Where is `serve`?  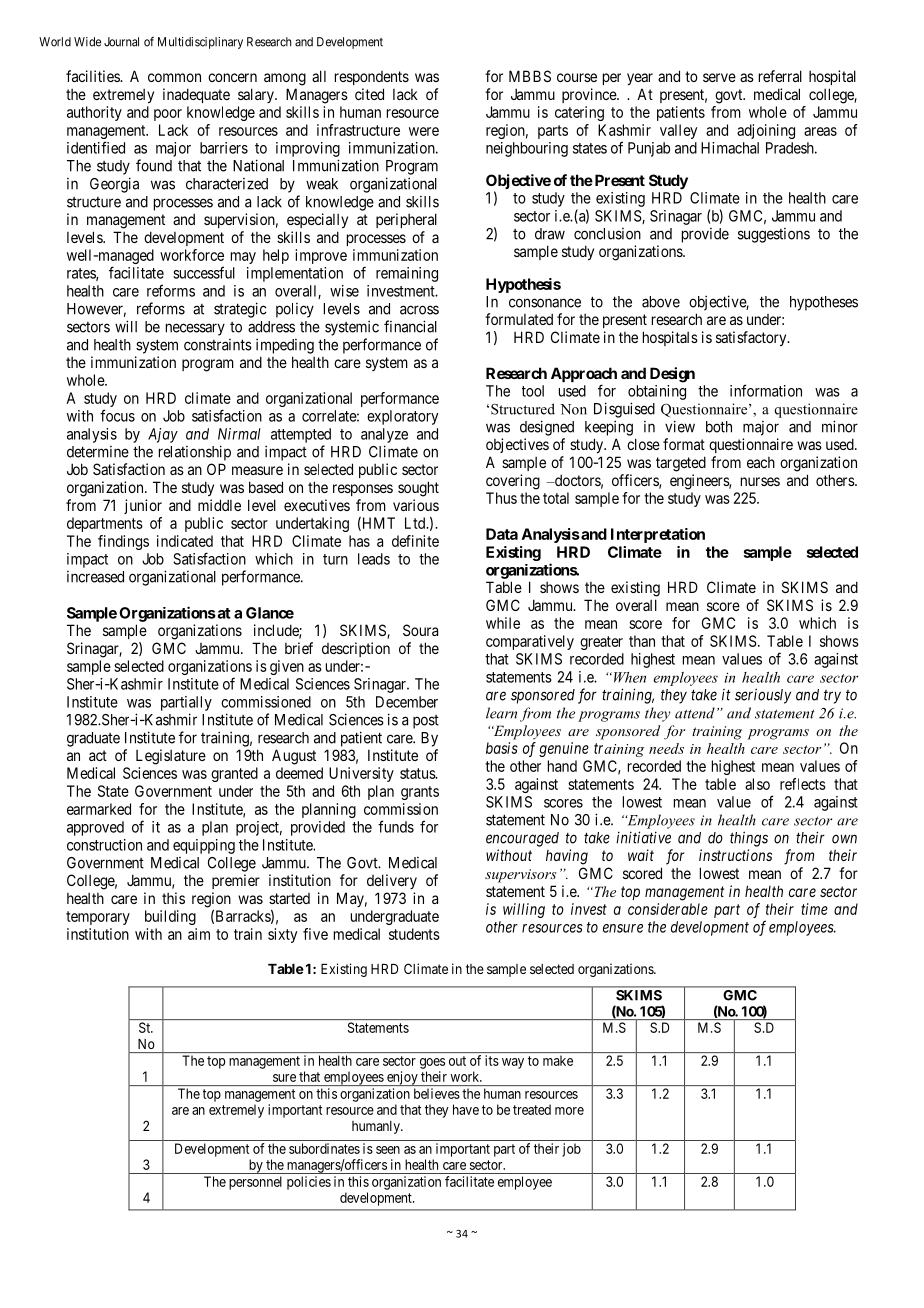 serve is located at coordinates (719, 77).
